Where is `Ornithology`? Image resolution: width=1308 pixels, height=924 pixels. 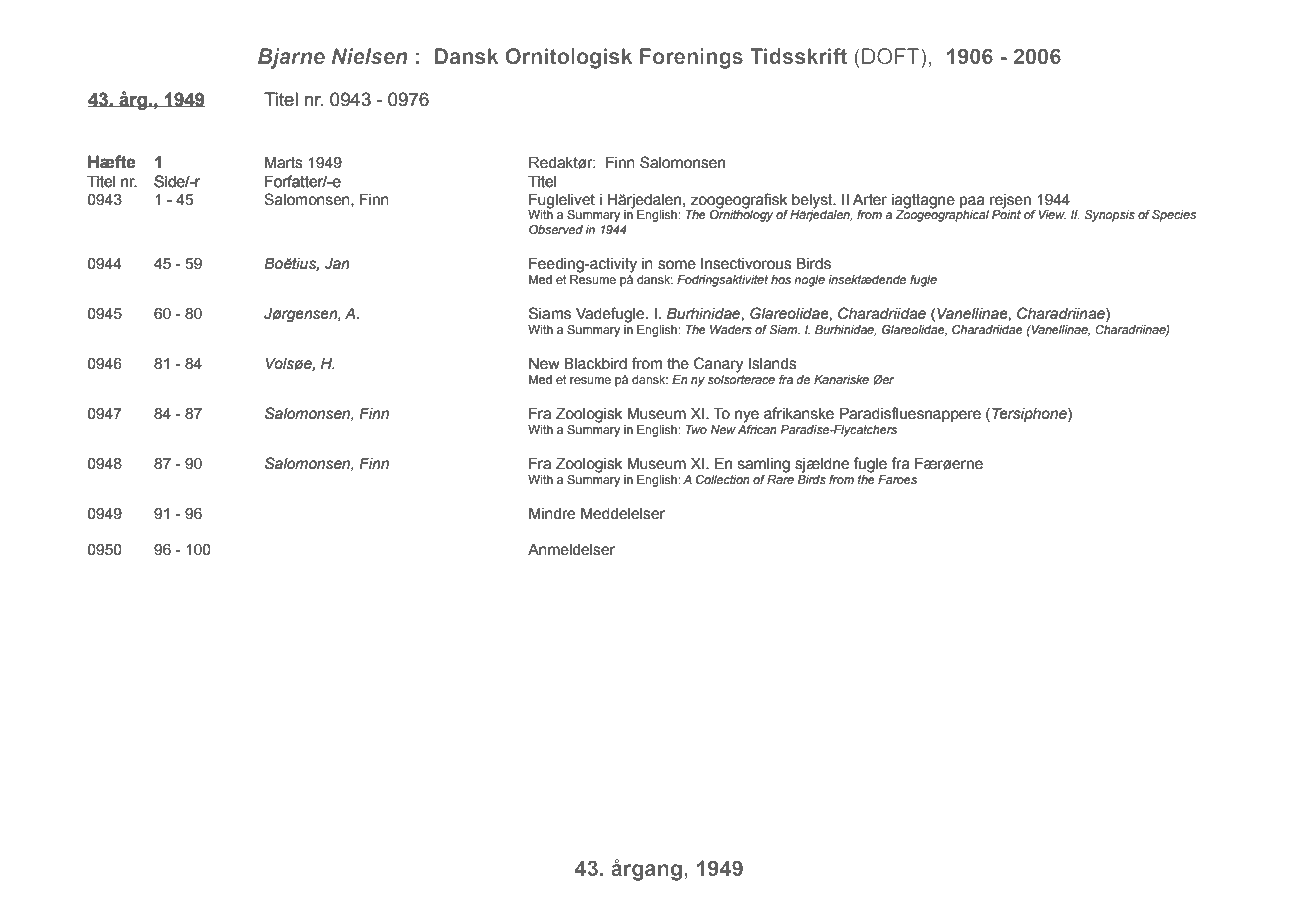
Ornithology is located at coordinates (741, 215).
